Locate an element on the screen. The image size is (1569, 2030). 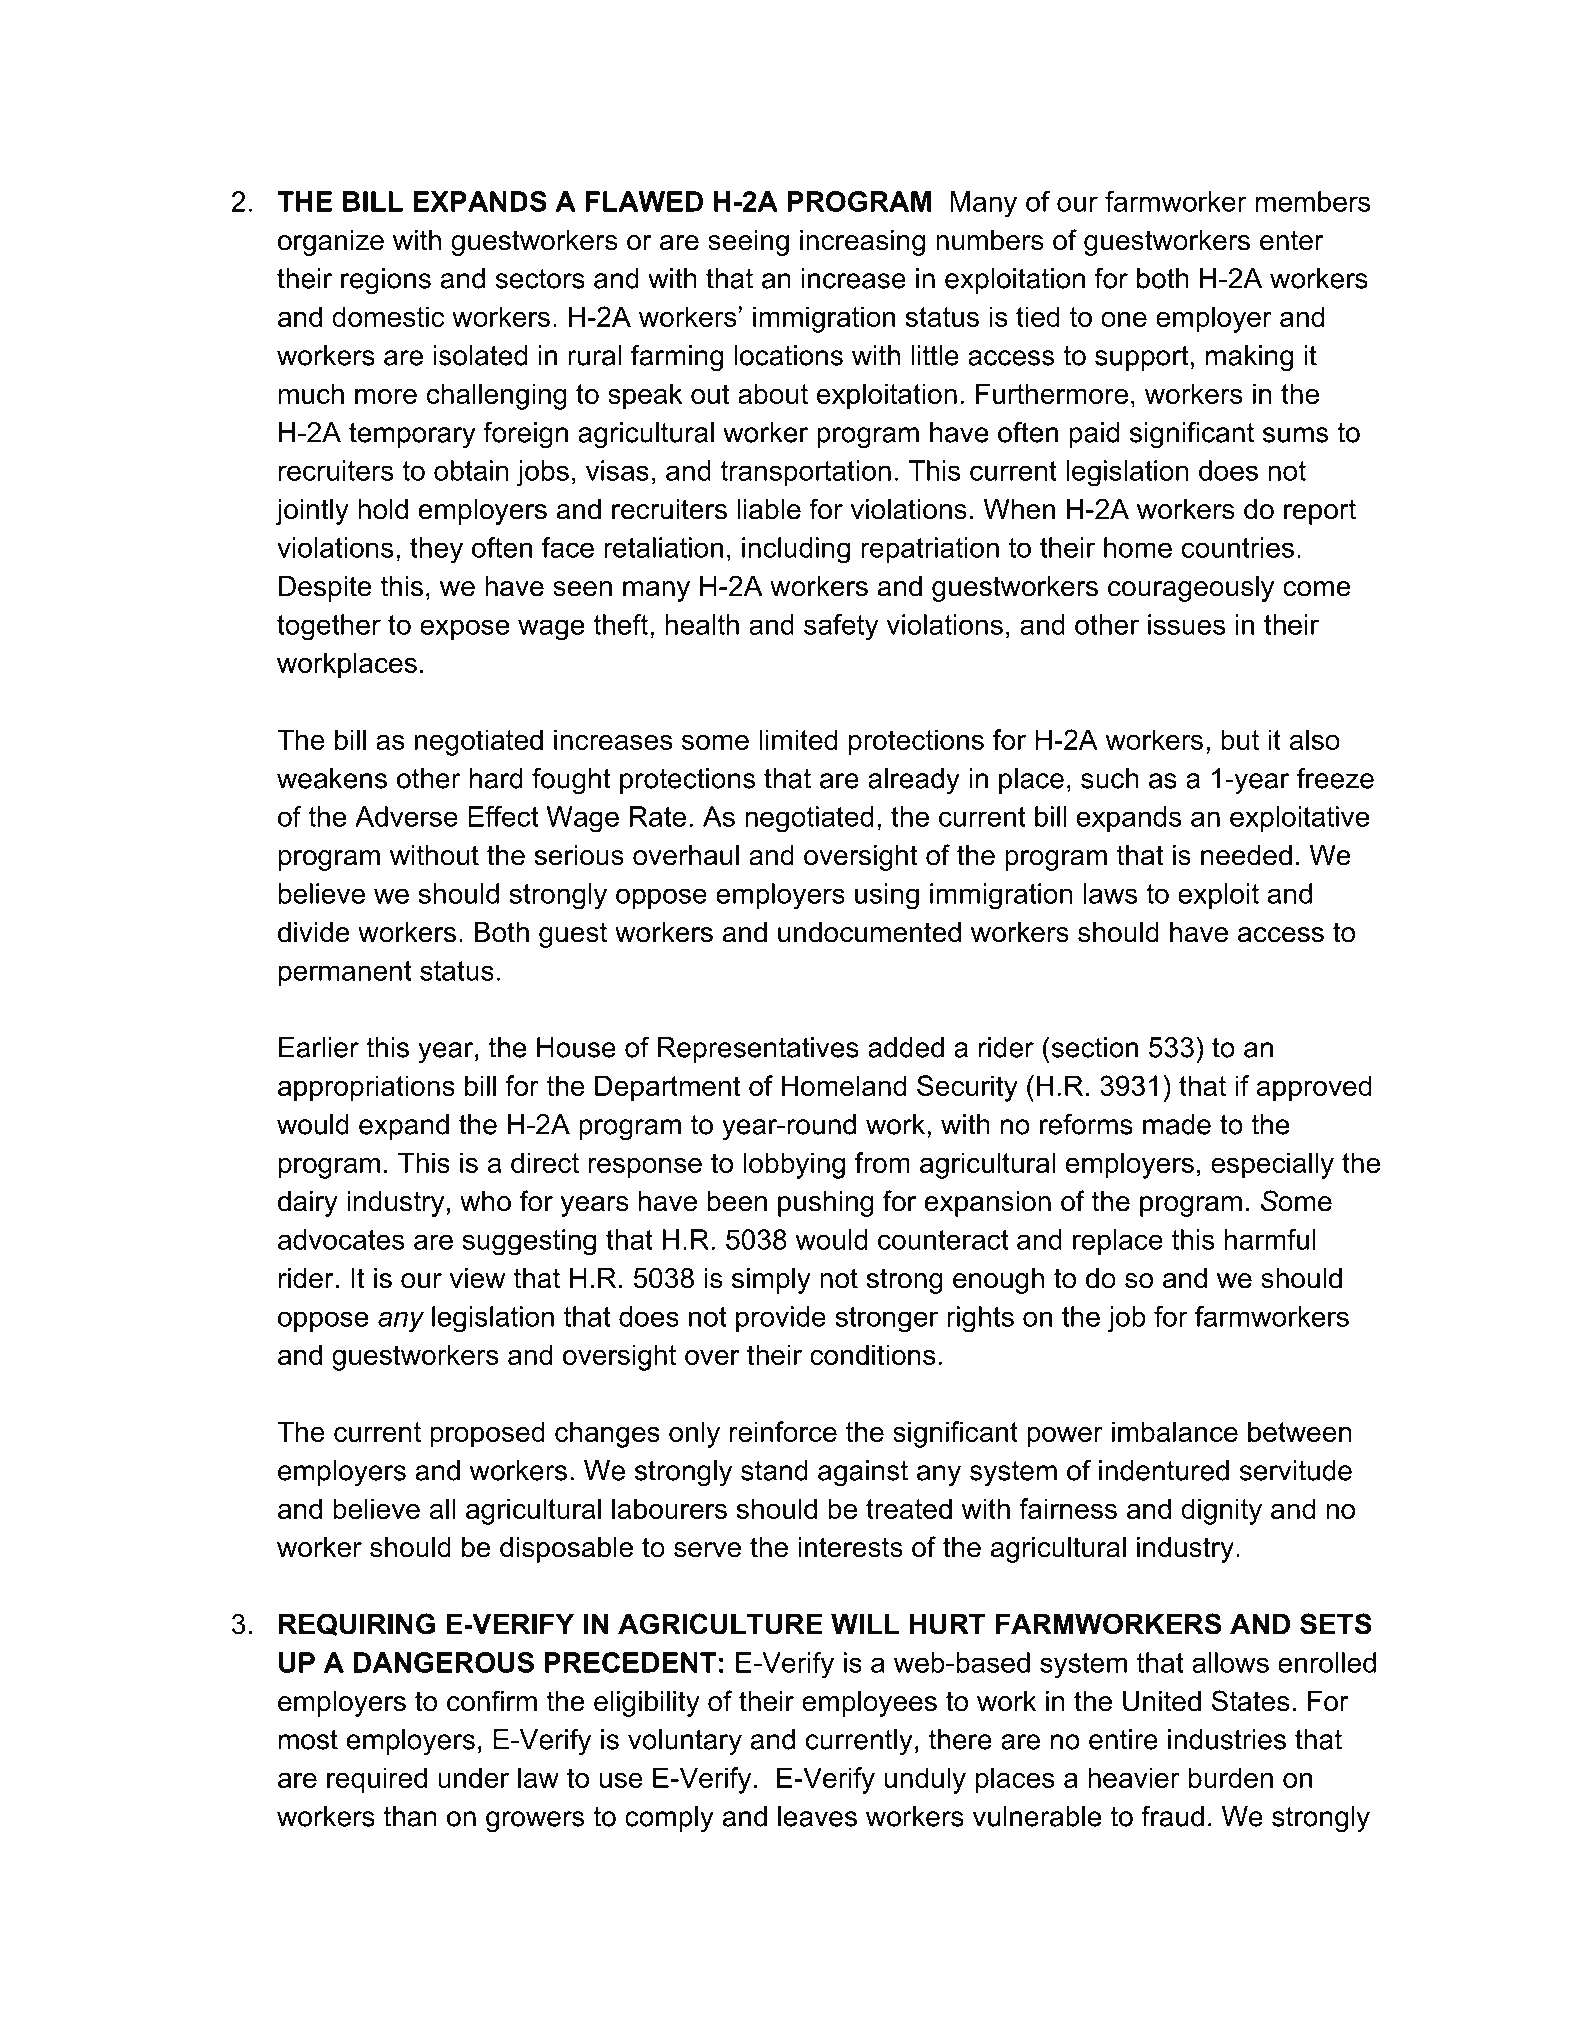
increasing is located at coordinates (862, 243).
